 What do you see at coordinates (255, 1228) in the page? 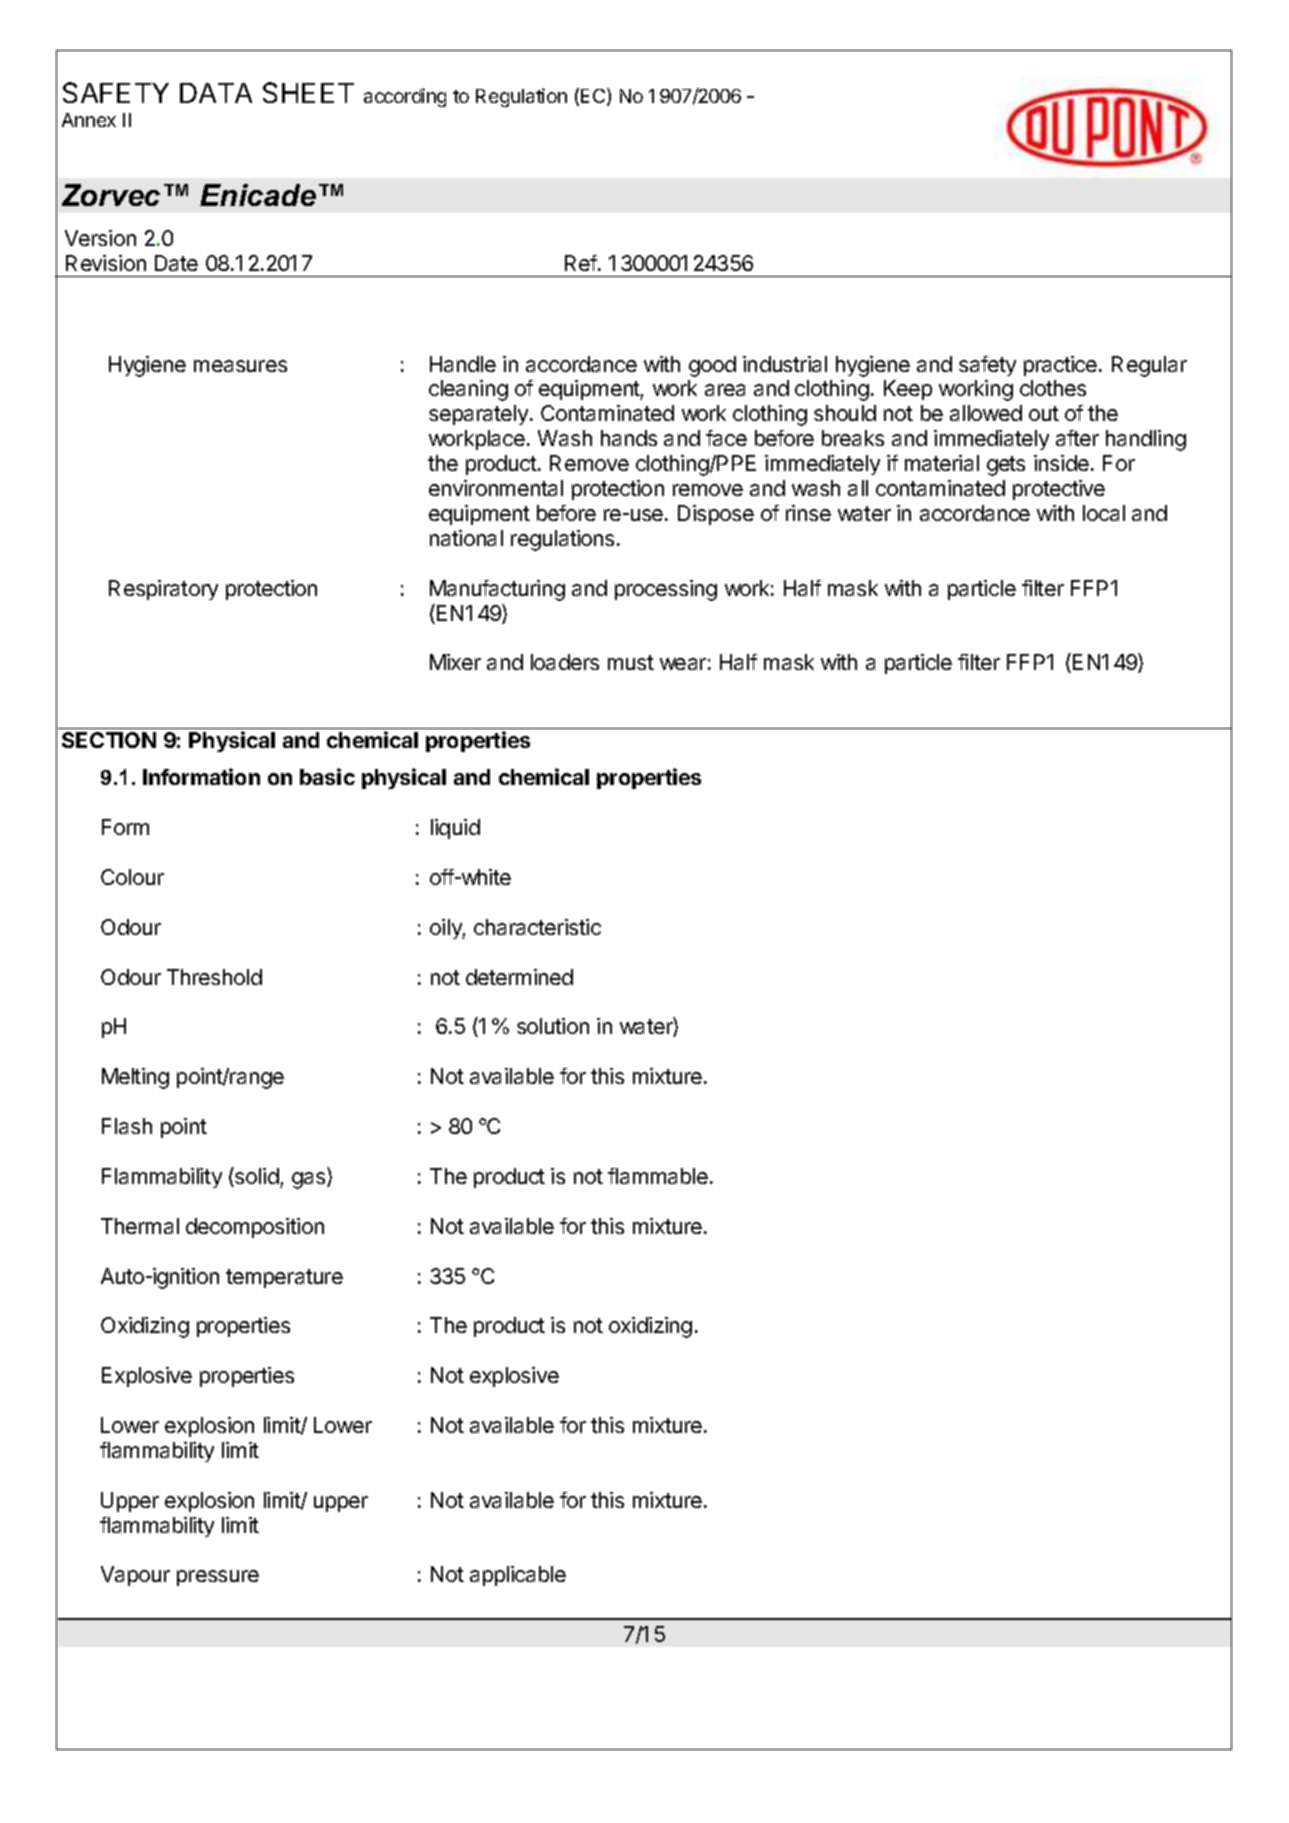
I see `decomposition` at bounding box center [255, 1228].
